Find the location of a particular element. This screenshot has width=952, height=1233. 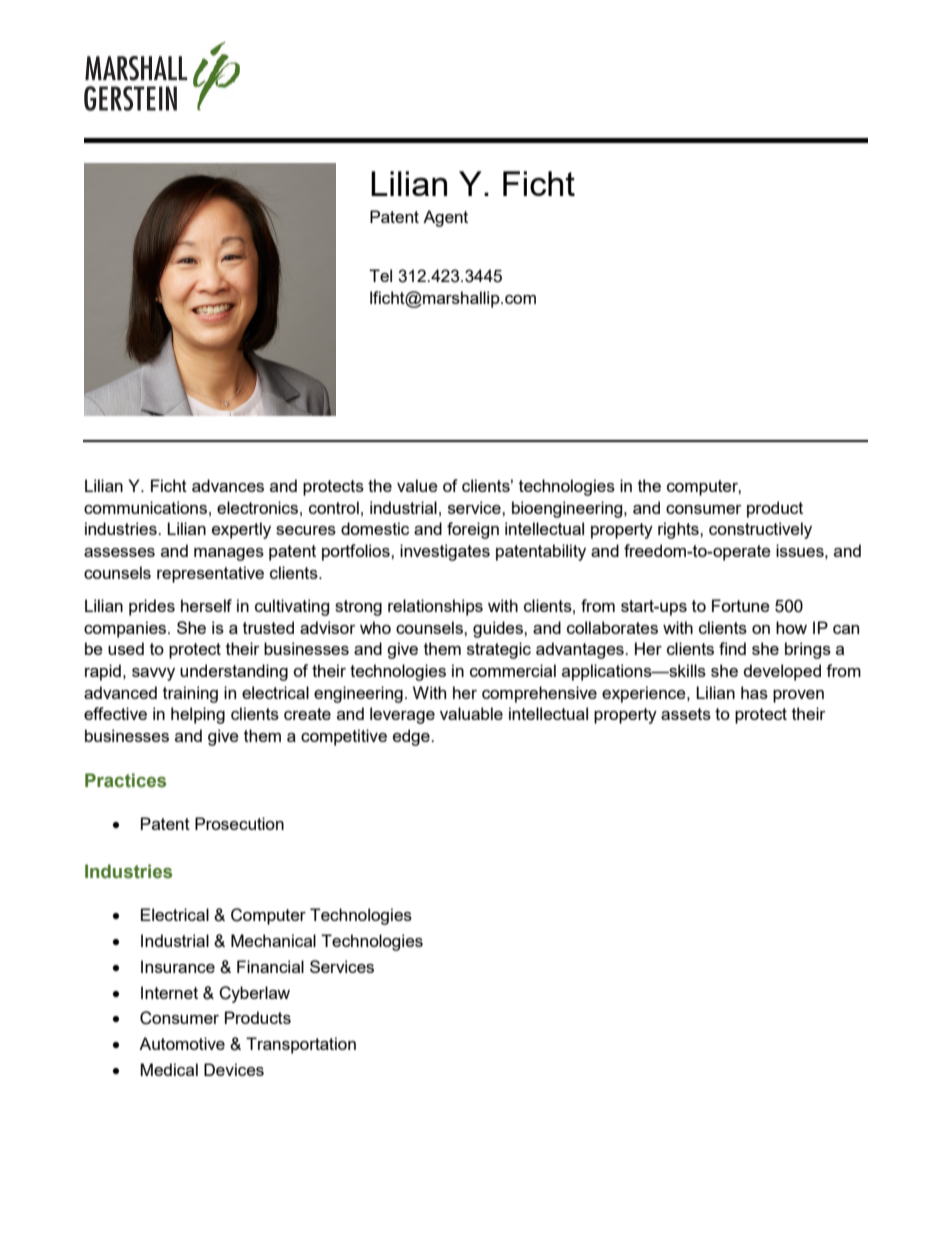

constructively is located at coordinates (760, 530).
